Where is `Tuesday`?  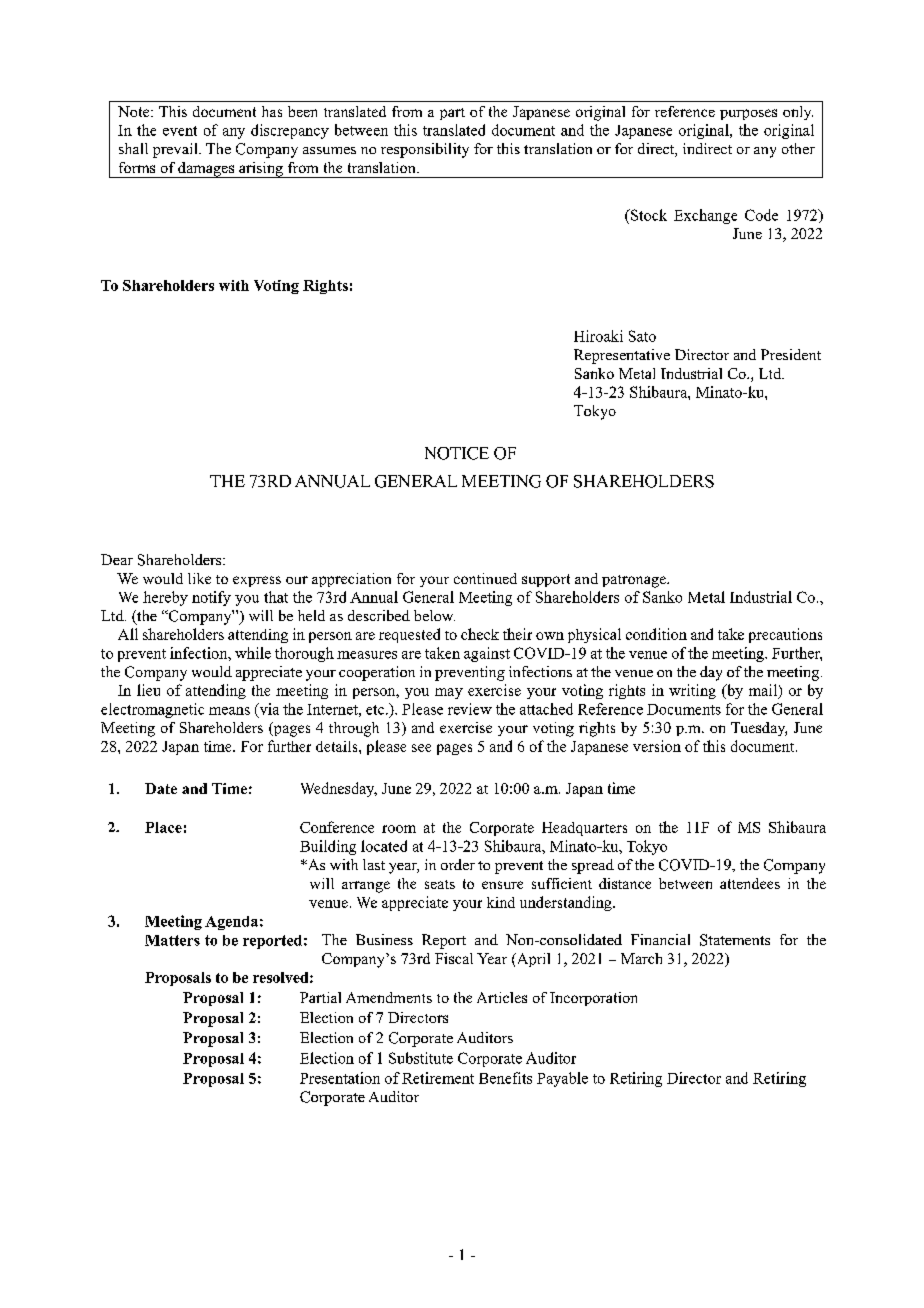
Tuesday is located at coordinates (759, 729).
